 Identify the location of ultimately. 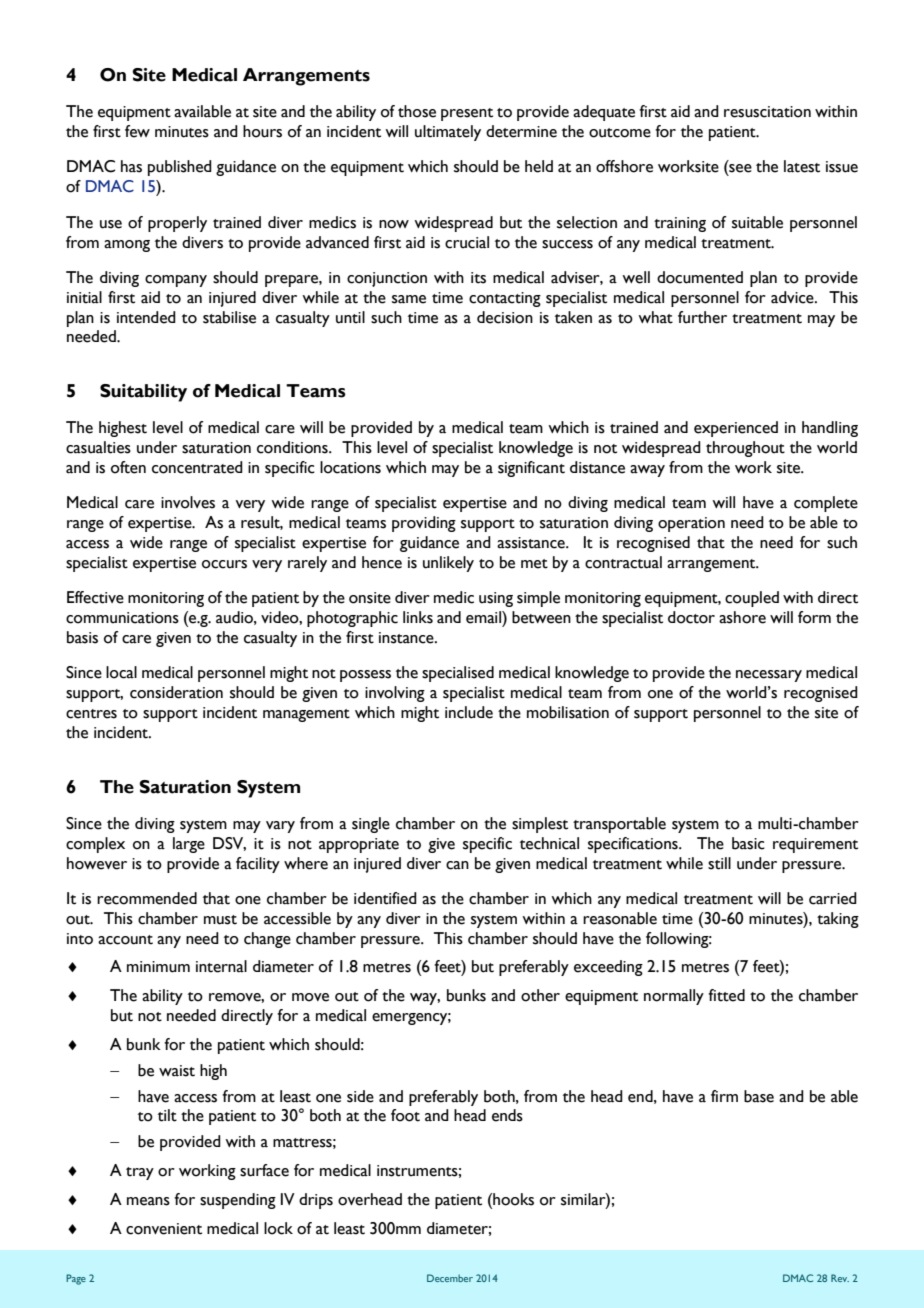
(448, 133).
